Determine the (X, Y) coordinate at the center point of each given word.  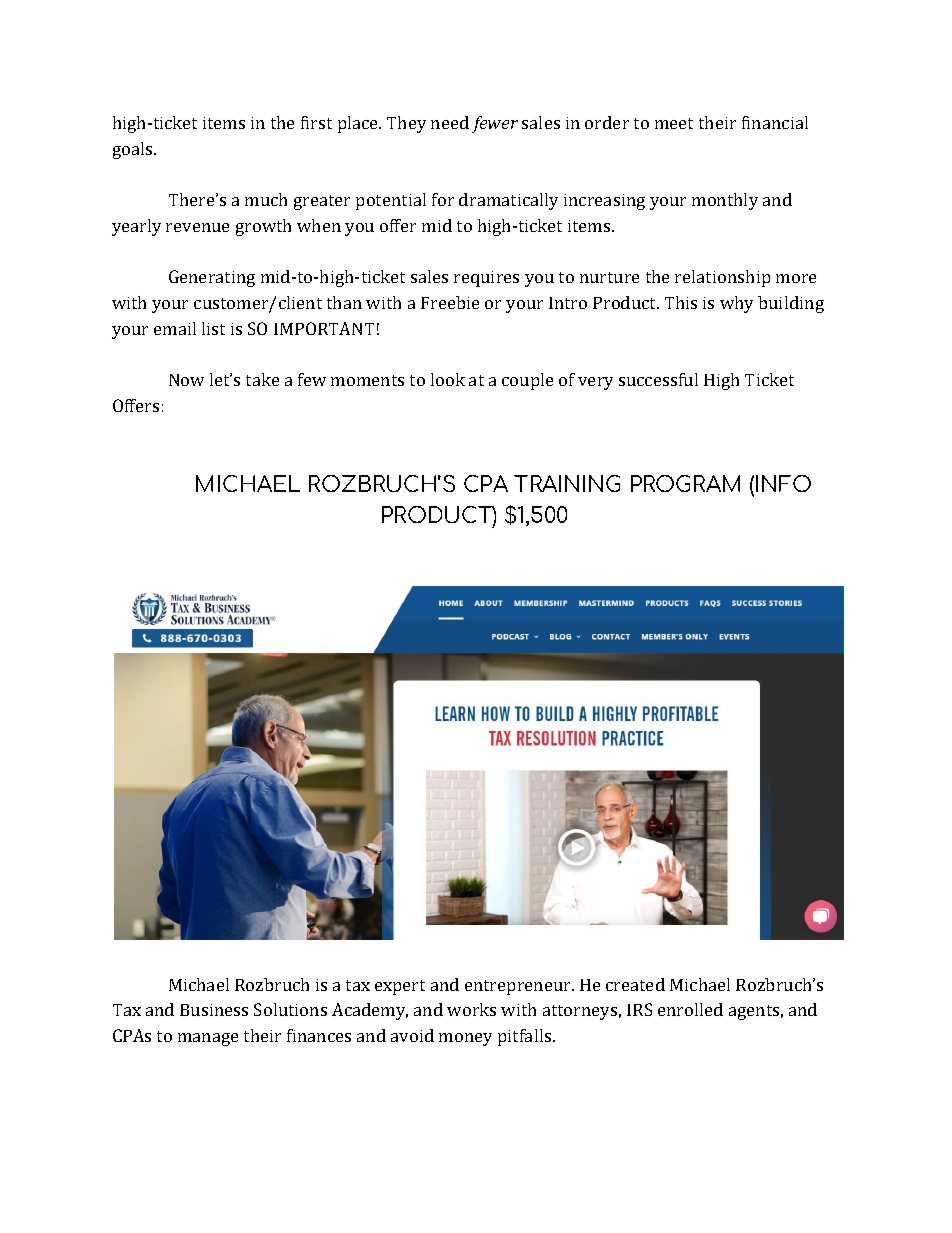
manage (208, 1039)
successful (658, 379)
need (450, 122)
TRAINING (567, 483)
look (448, 379)
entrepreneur (519, 987)
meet (674, 123)
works (471, 1009)
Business (214, 1010)
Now (186, 380)
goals (134, 150)
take (262, 379)
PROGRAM (685, 483)
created (635, 984)
